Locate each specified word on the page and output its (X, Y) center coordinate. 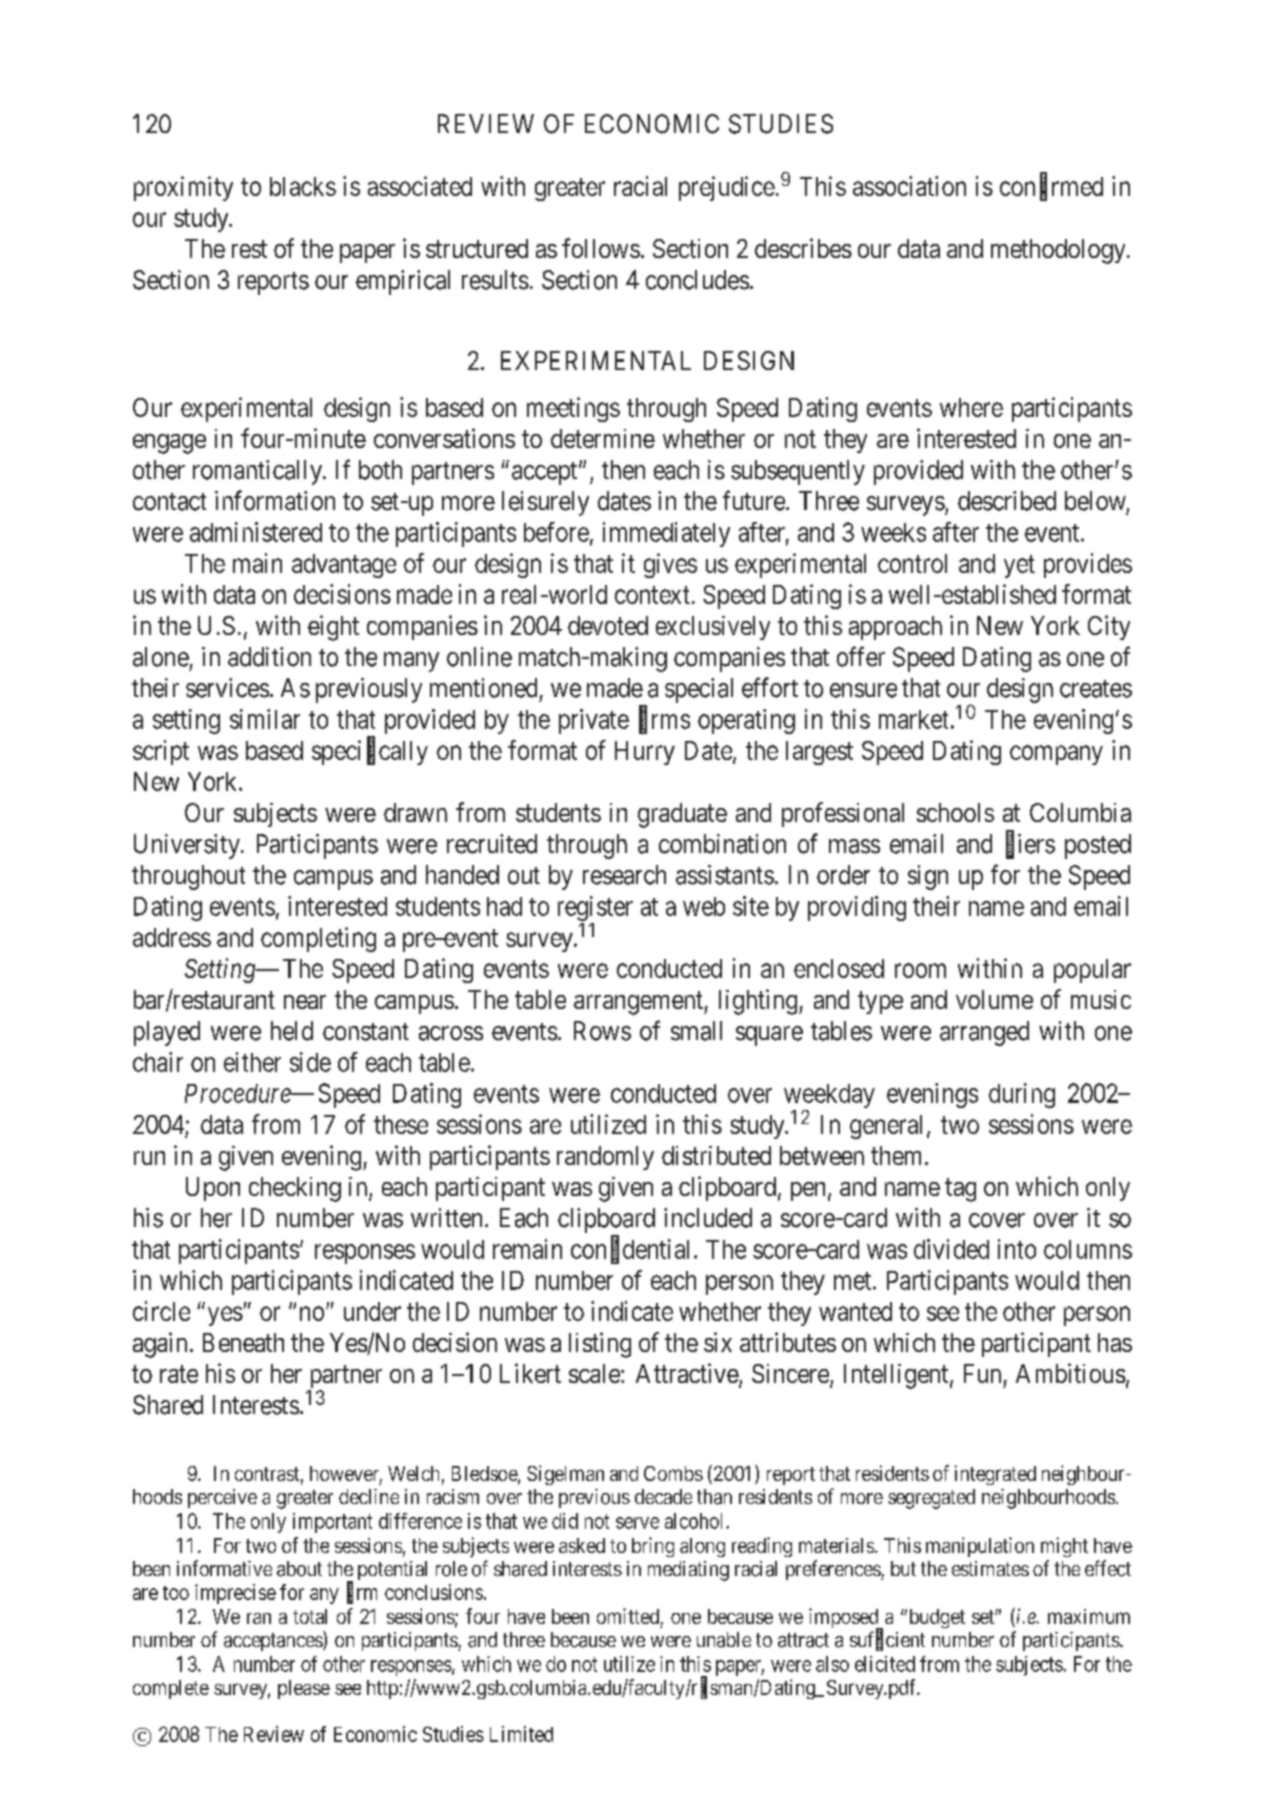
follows (601, 248)
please (304, 1689)
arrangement (639, 1003)
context (652, 595)
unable (724, 1640)
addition (269, 657)
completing (318, 939)
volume (994, 999)
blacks (303, 186)
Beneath (243, 1342)
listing (600, 1345)
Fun (982, 1373)
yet (1019, 566)
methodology (1059, 251)
